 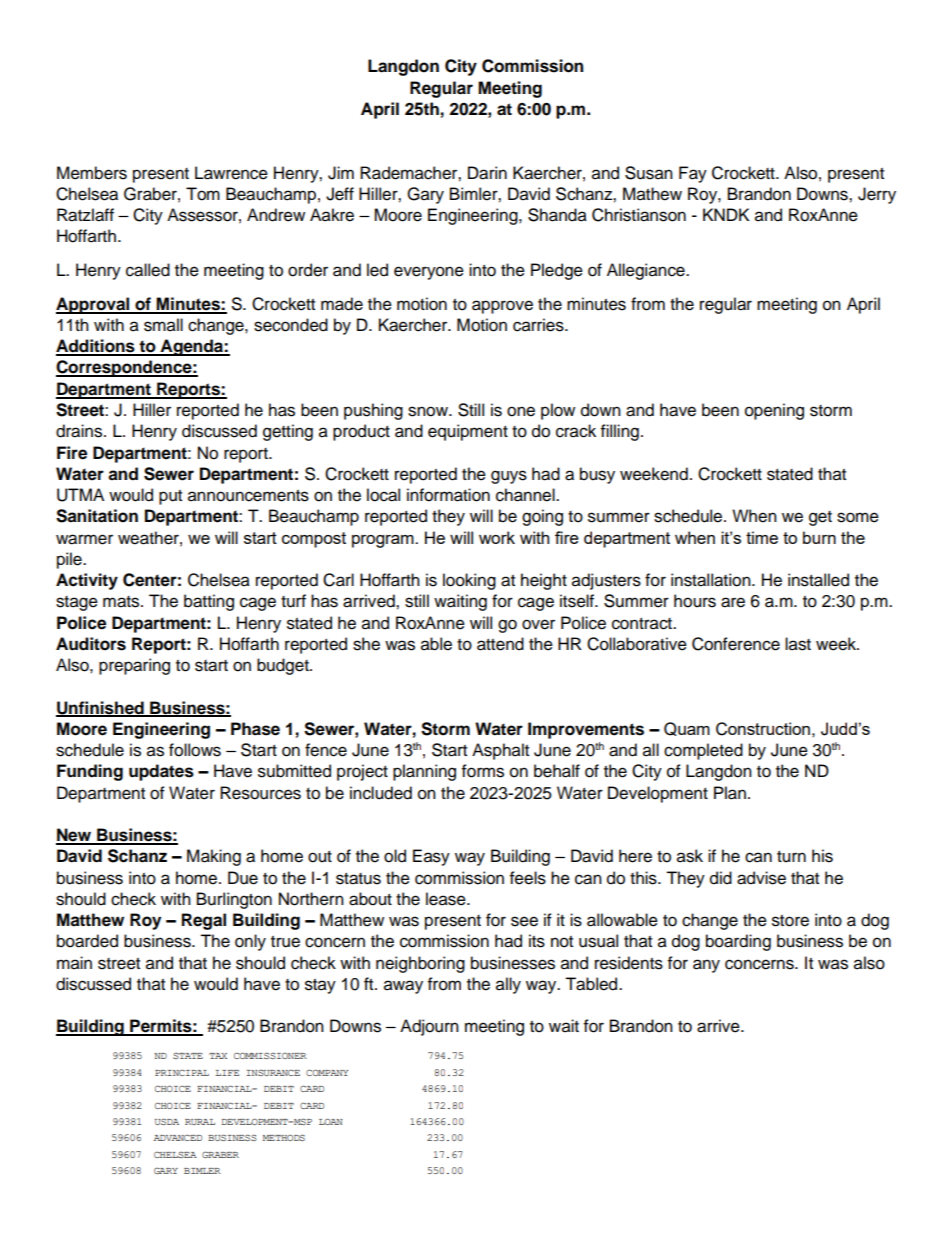 I want to click on USDA, so click(x=167, y=1121).
